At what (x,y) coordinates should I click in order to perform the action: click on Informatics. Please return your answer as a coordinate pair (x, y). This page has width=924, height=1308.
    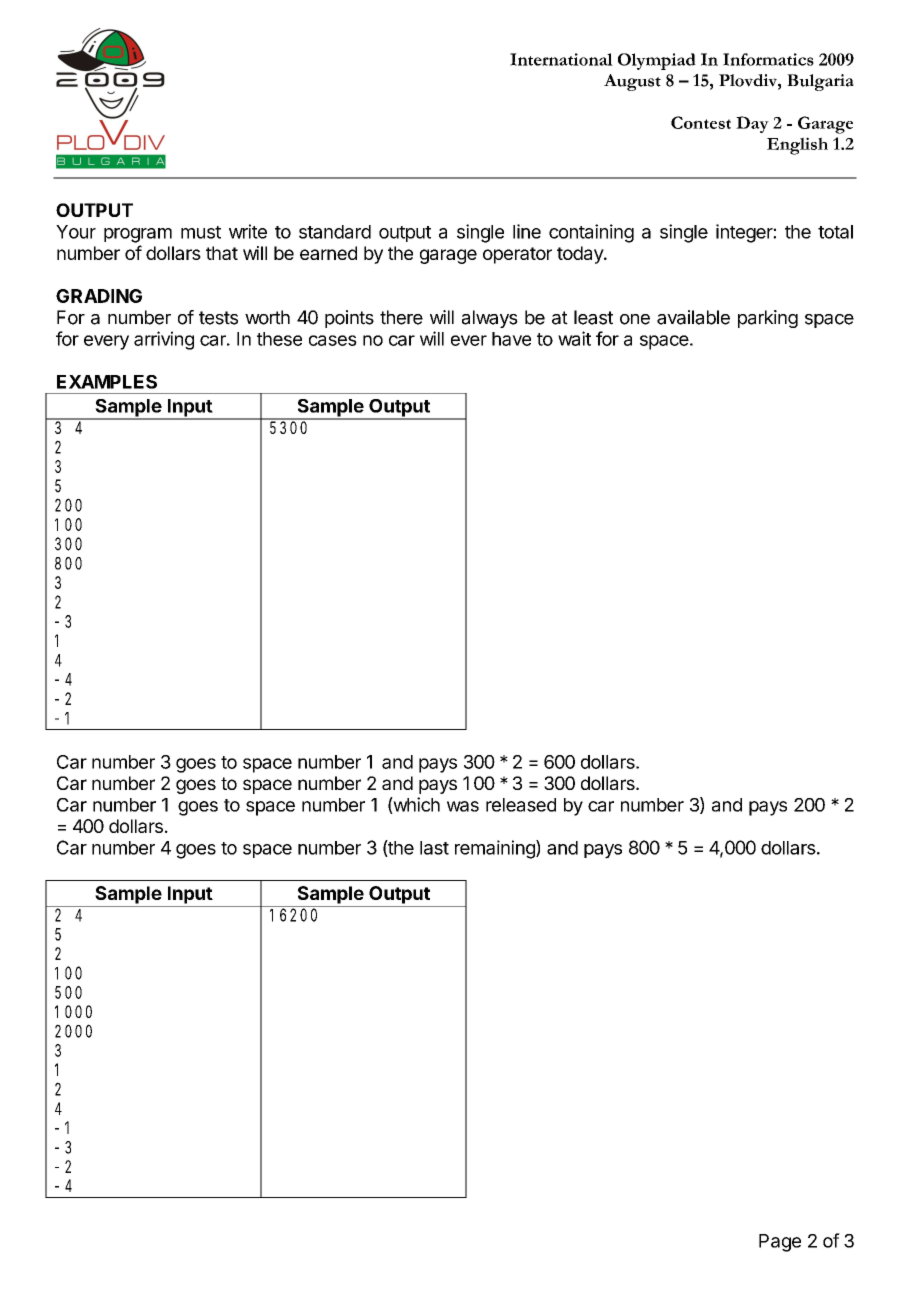
    Looking at the image, I should click on (768, 59).
